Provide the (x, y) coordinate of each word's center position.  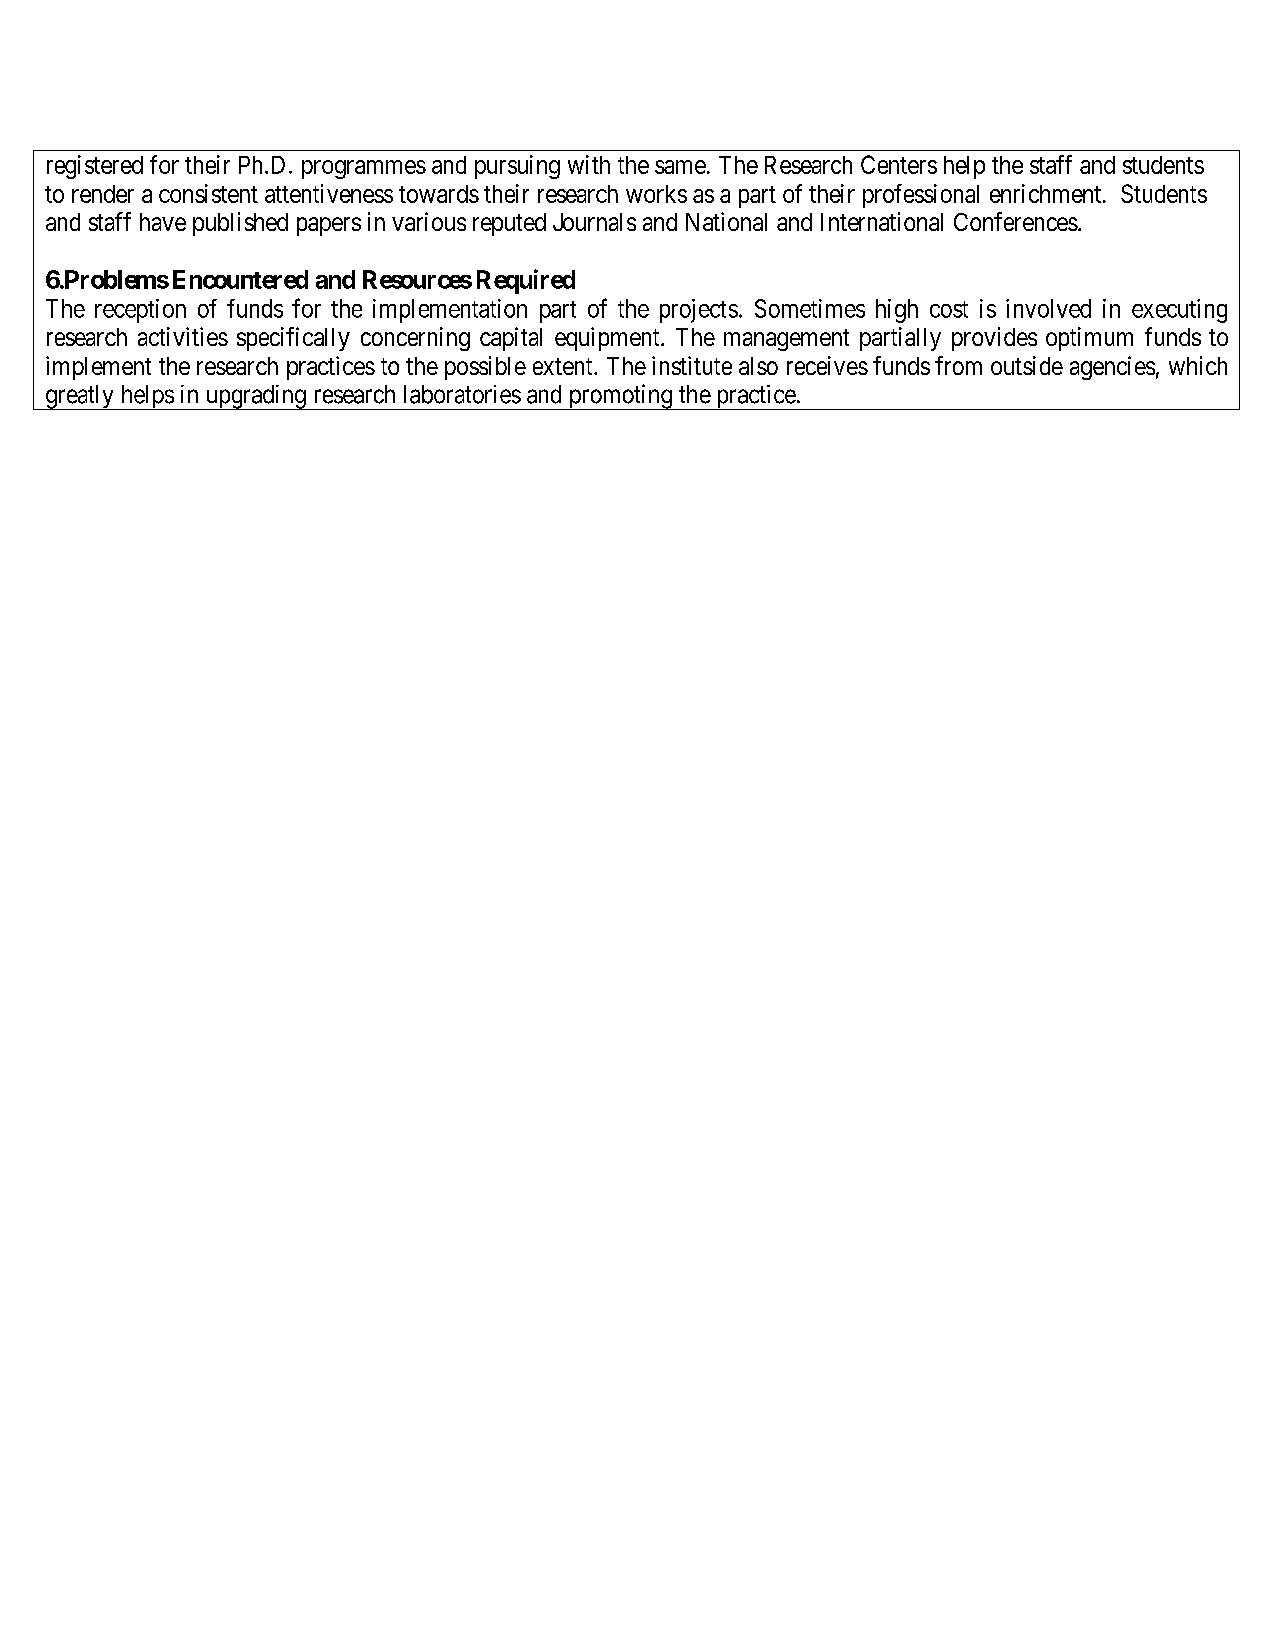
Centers (899, 164)
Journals (594, 222)
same (680, 167)
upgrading (255, 397)
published (240, 224)
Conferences (1016, 221)
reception (140, 311)
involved (1048, 308)
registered (95, 167)
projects (699, 311)
